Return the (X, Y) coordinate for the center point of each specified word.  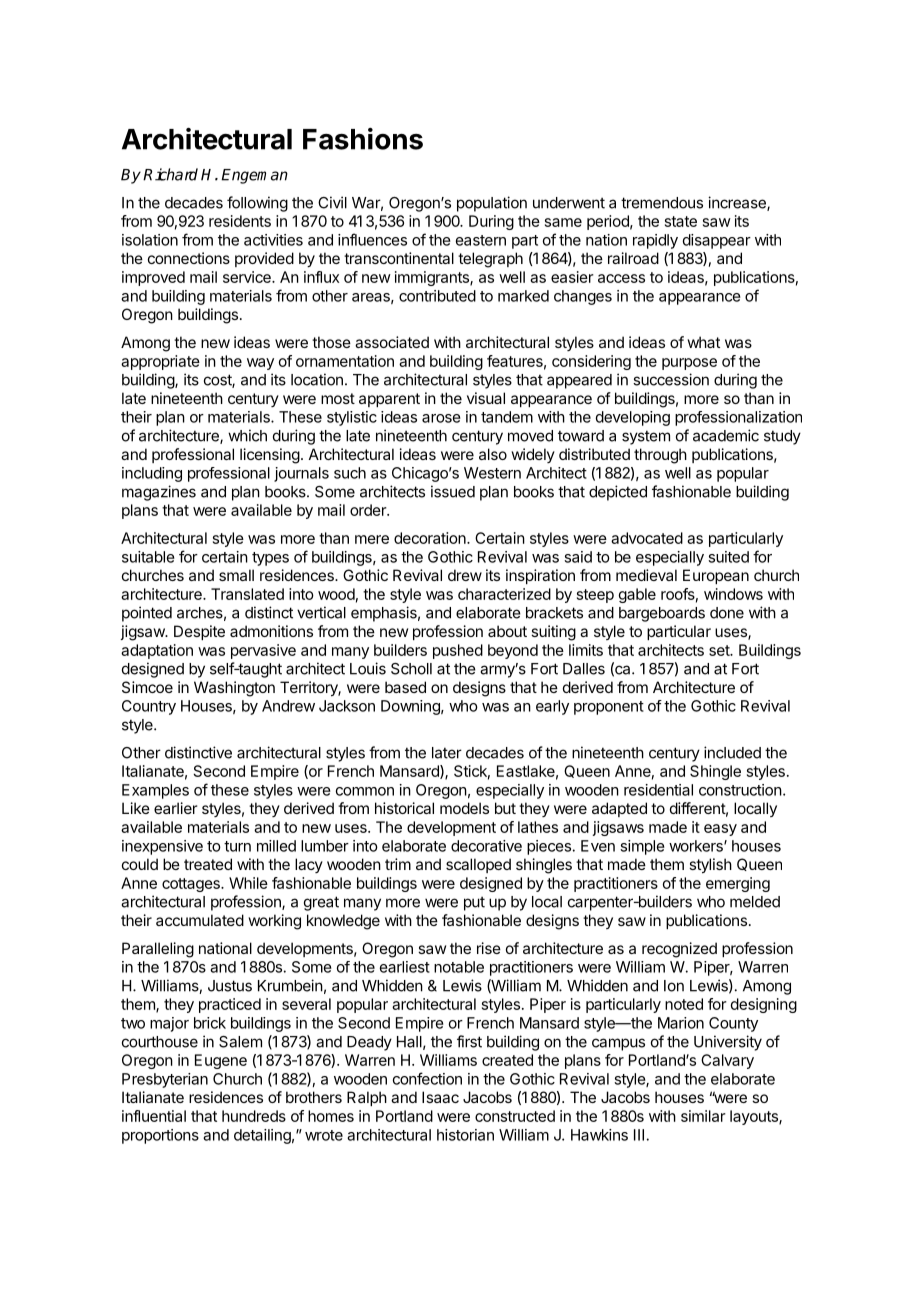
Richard (170, 174)
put (474, 903)
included (732, 752)
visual (486, 398)
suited (728, 557)
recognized (679, 950)
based (405, 687)
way (260, 364)
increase (738, 203)
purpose (689, 364)
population (492, 204)
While (248, 883)
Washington (234, 689)
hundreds (254, 1116)
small (236, 575)
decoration (431, 538)
